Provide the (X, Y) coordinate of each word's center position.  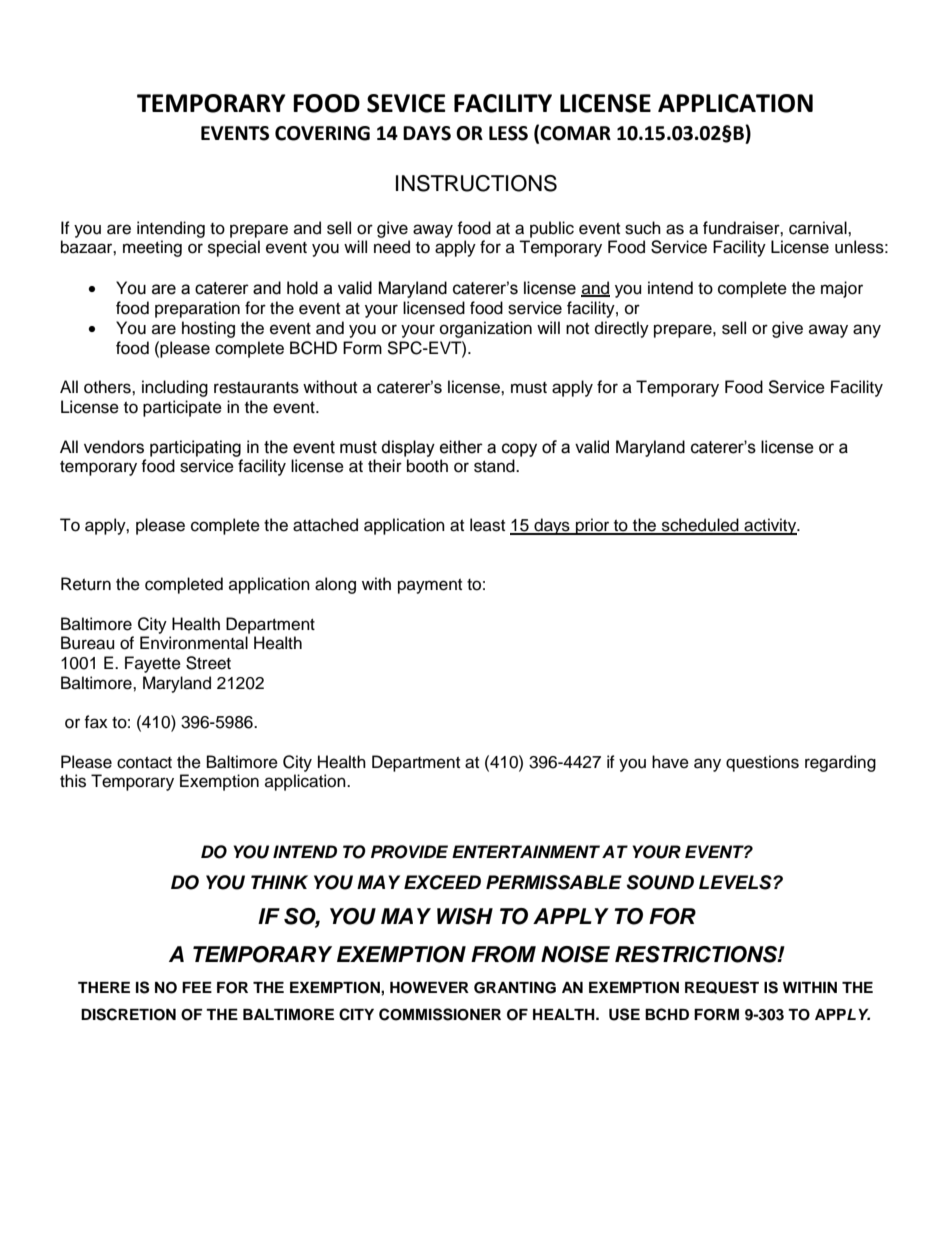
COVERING (322, 133)
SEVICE (406, 103)
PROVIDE (409, 852)
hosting (208, 329)
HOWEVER (429, 988)
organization (486, 329)
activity (770, 526)
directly (622, 329)
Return (86, 584)
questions (762, 763)
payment (430, 586)
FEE (197, 987)
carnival (819, 228)
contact (144, 763)
